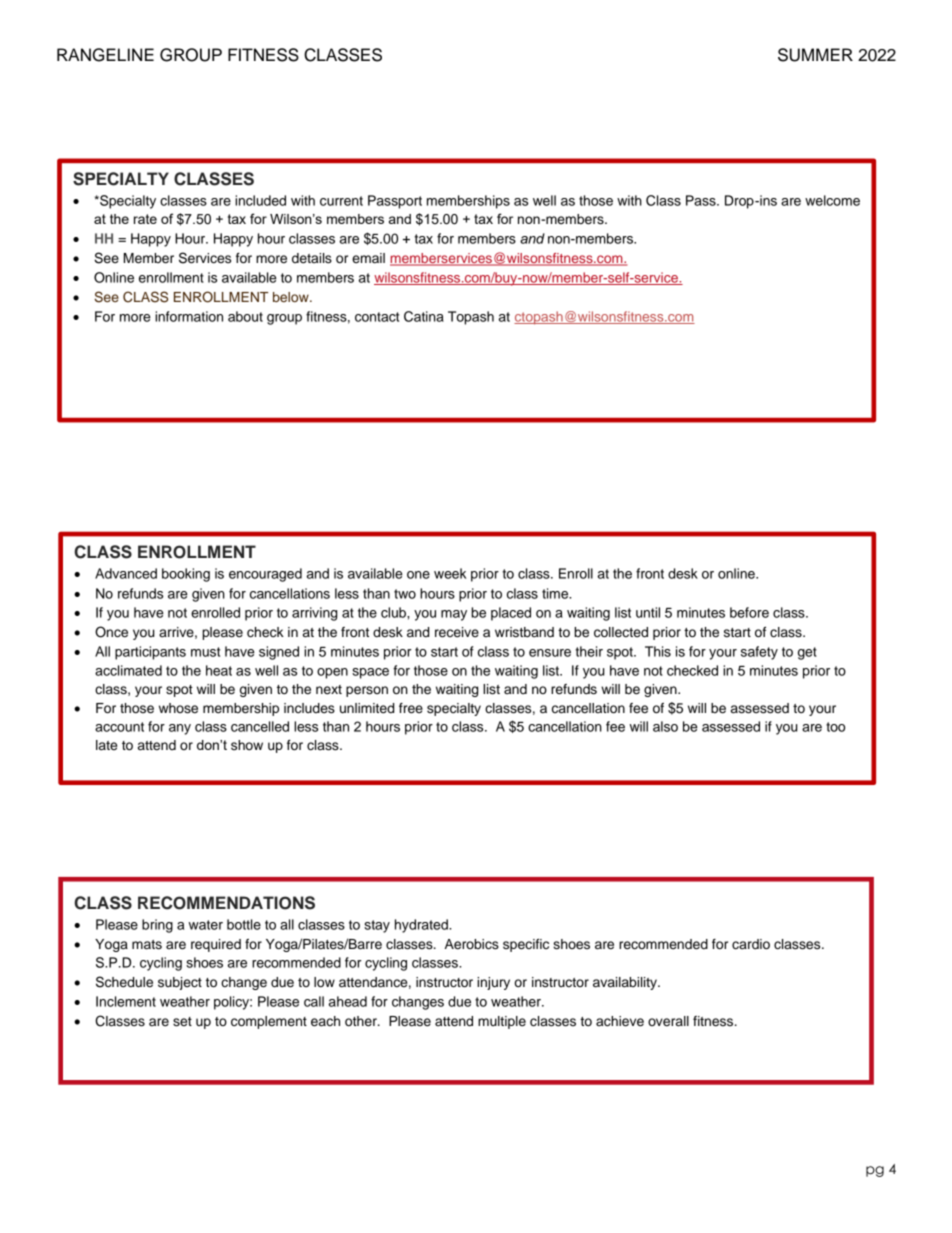  Describe the element at coordinates (341, 201) in the screenshot. I see `current` at that location.
